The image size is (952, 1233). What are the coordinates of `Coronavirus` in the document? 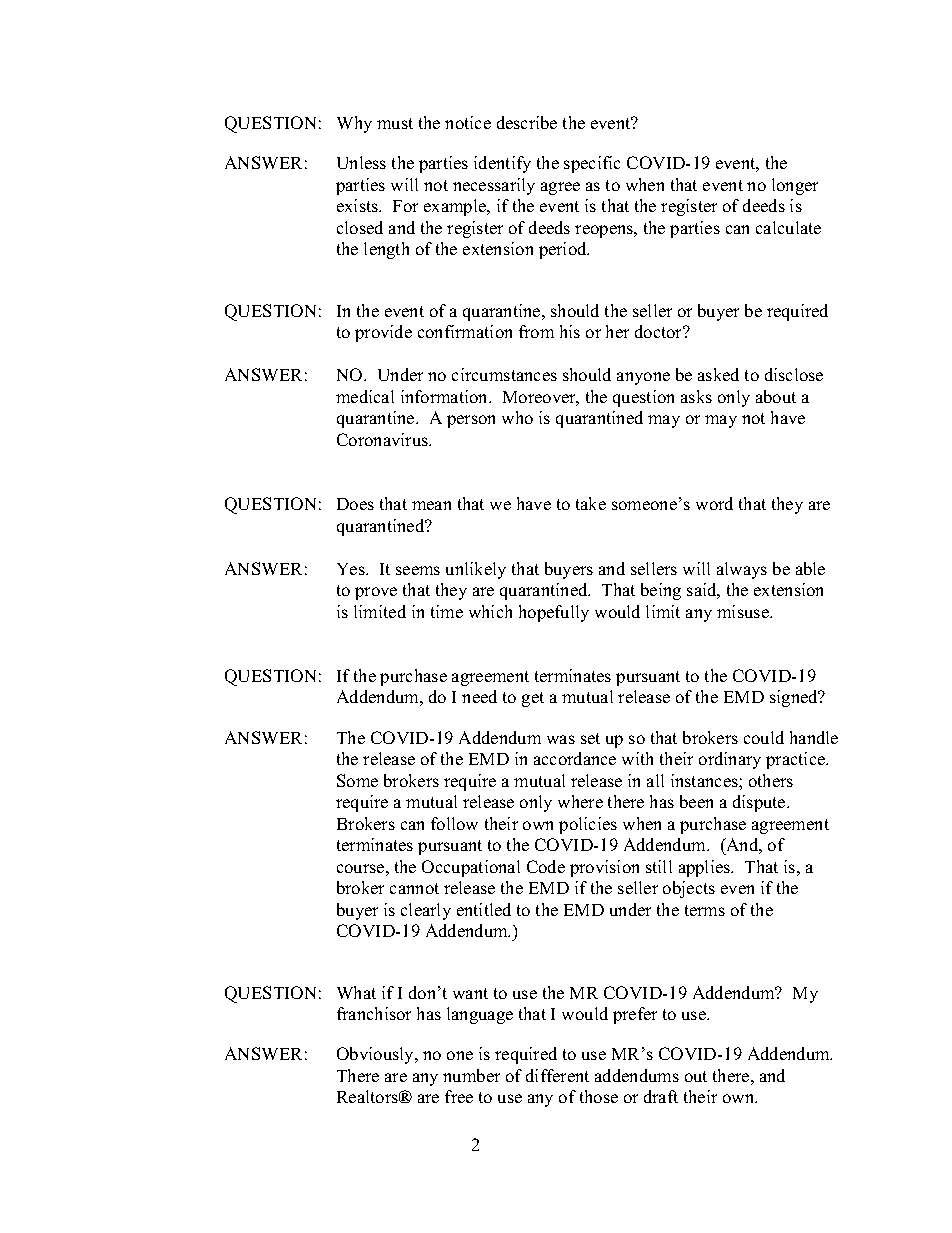 It's located at (383, 439).
